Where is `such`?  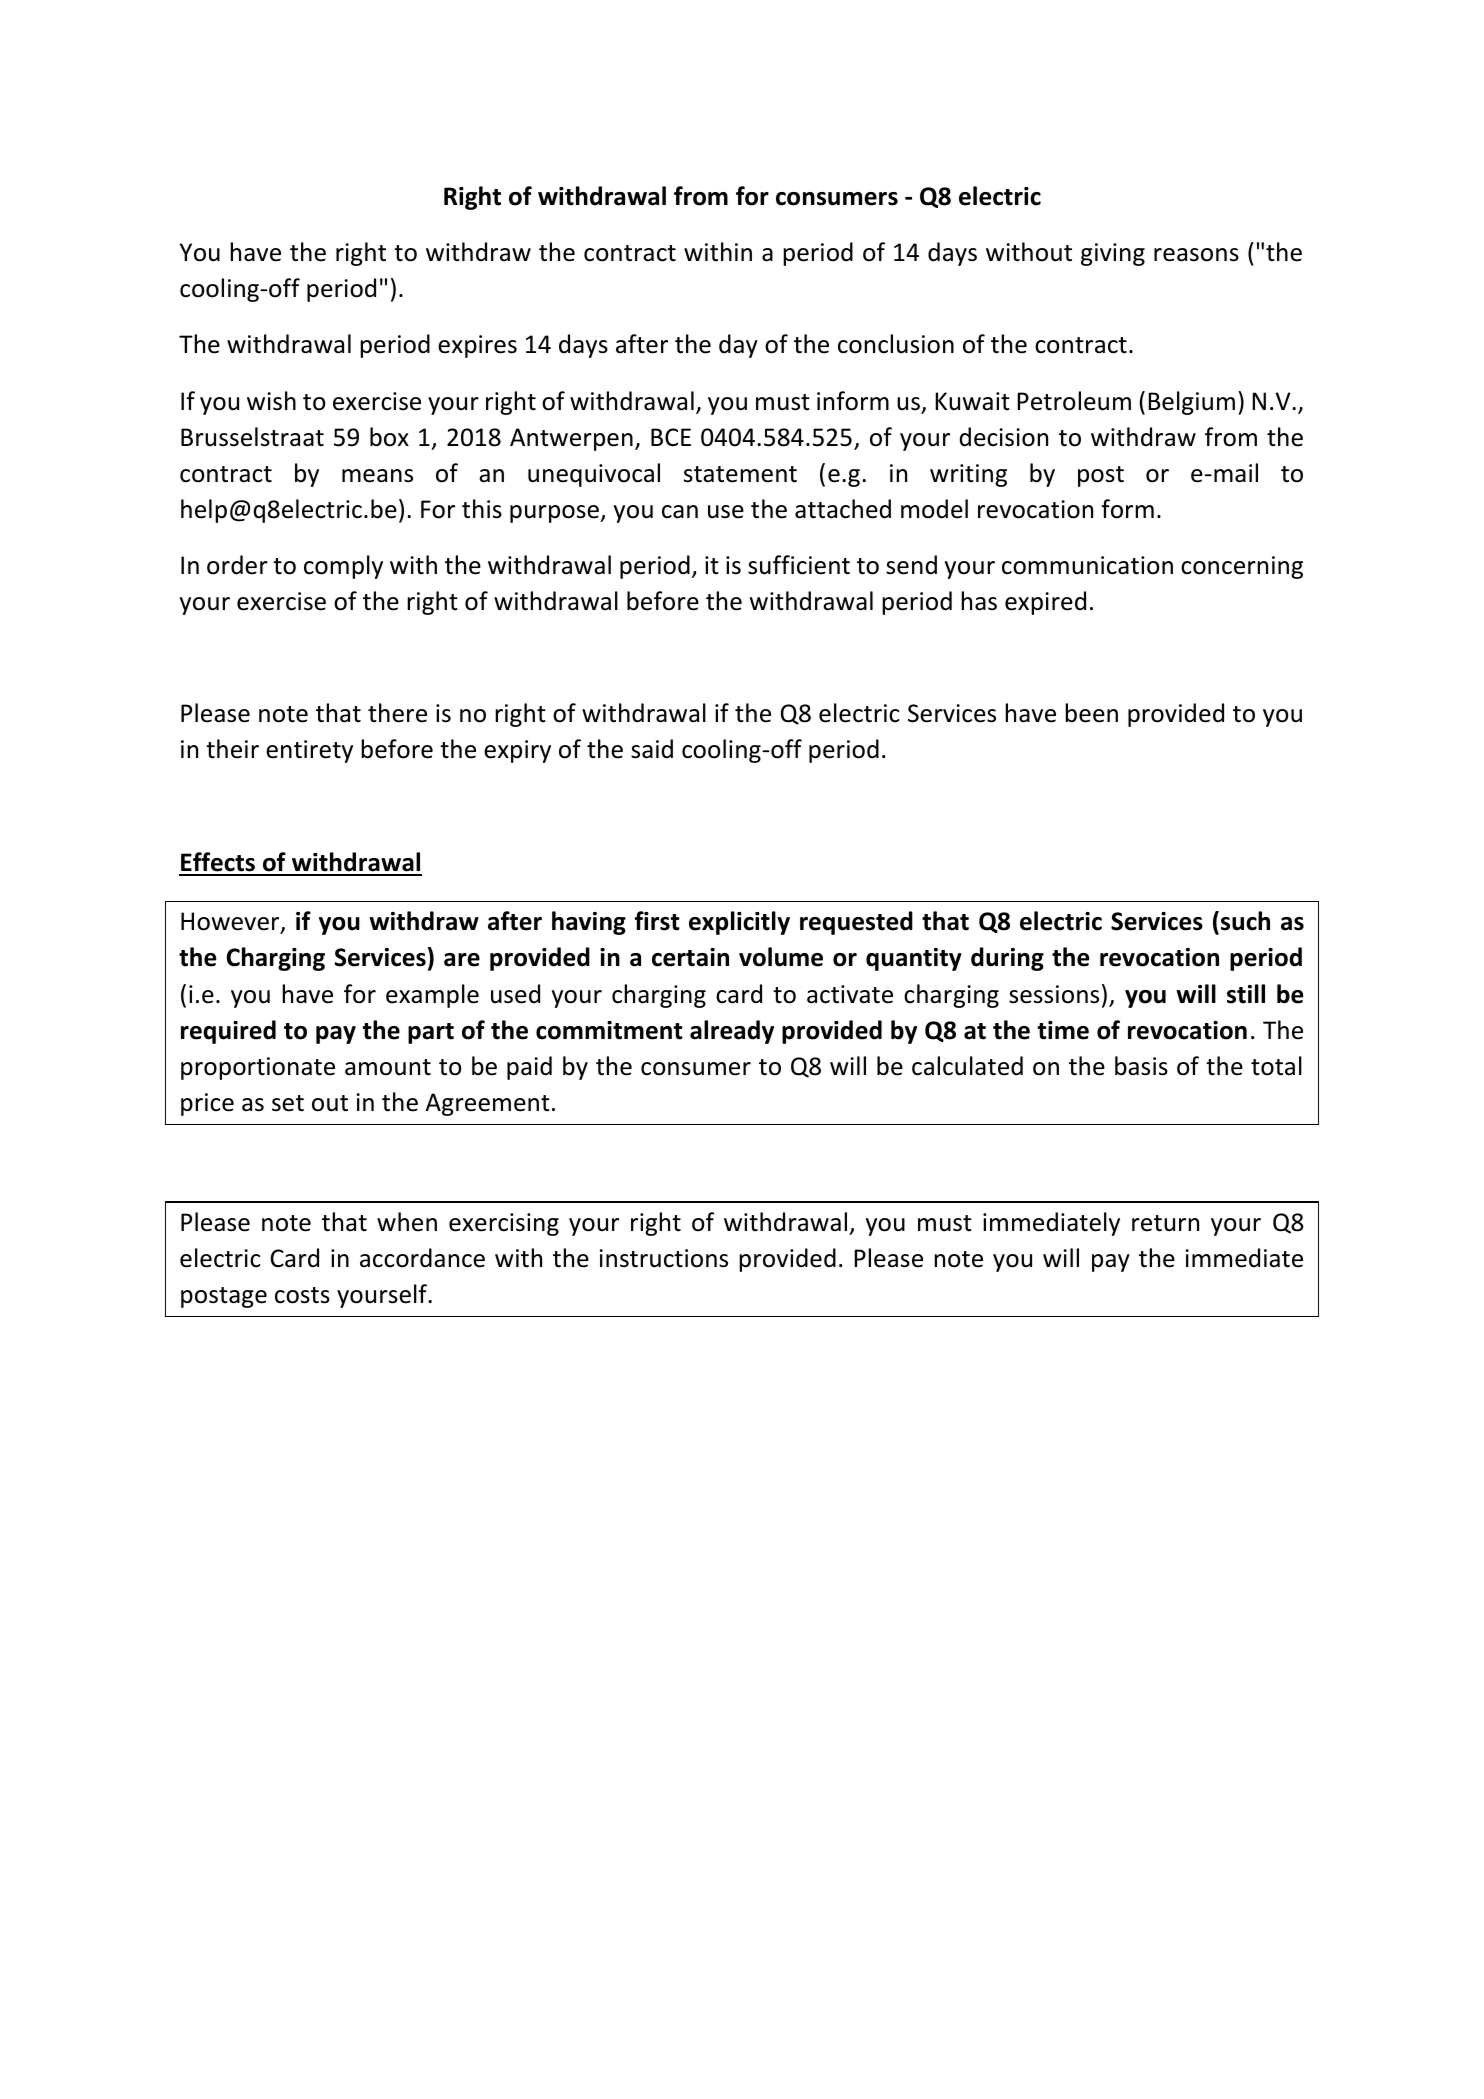
such is located at coordinates (1245, 921).
